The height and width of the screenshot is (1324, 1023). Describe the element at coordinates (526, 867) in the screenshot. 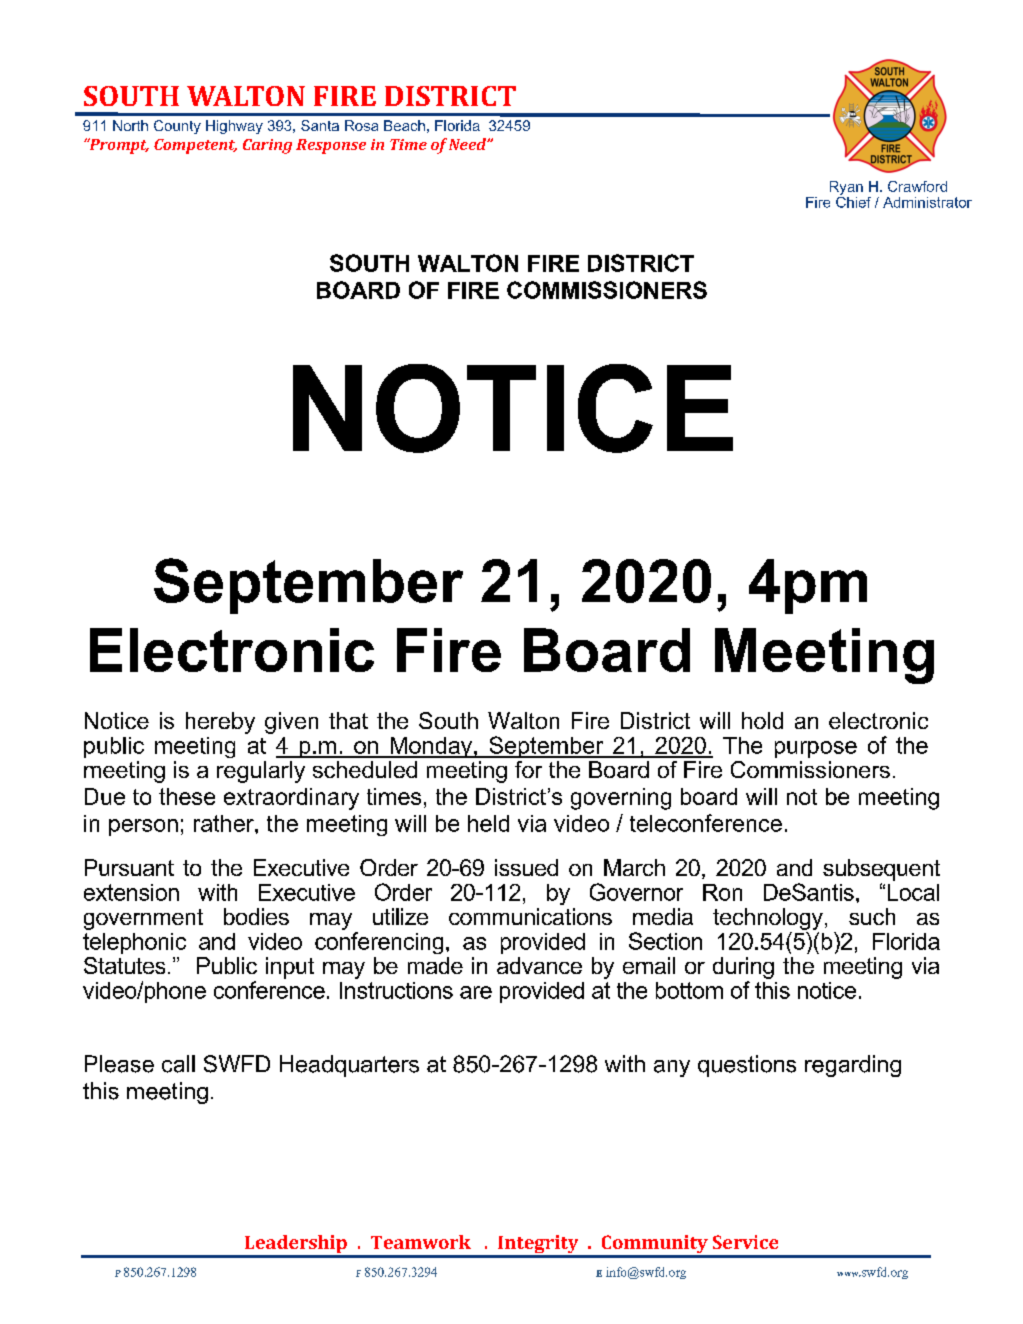

I see `issued` at that location.
